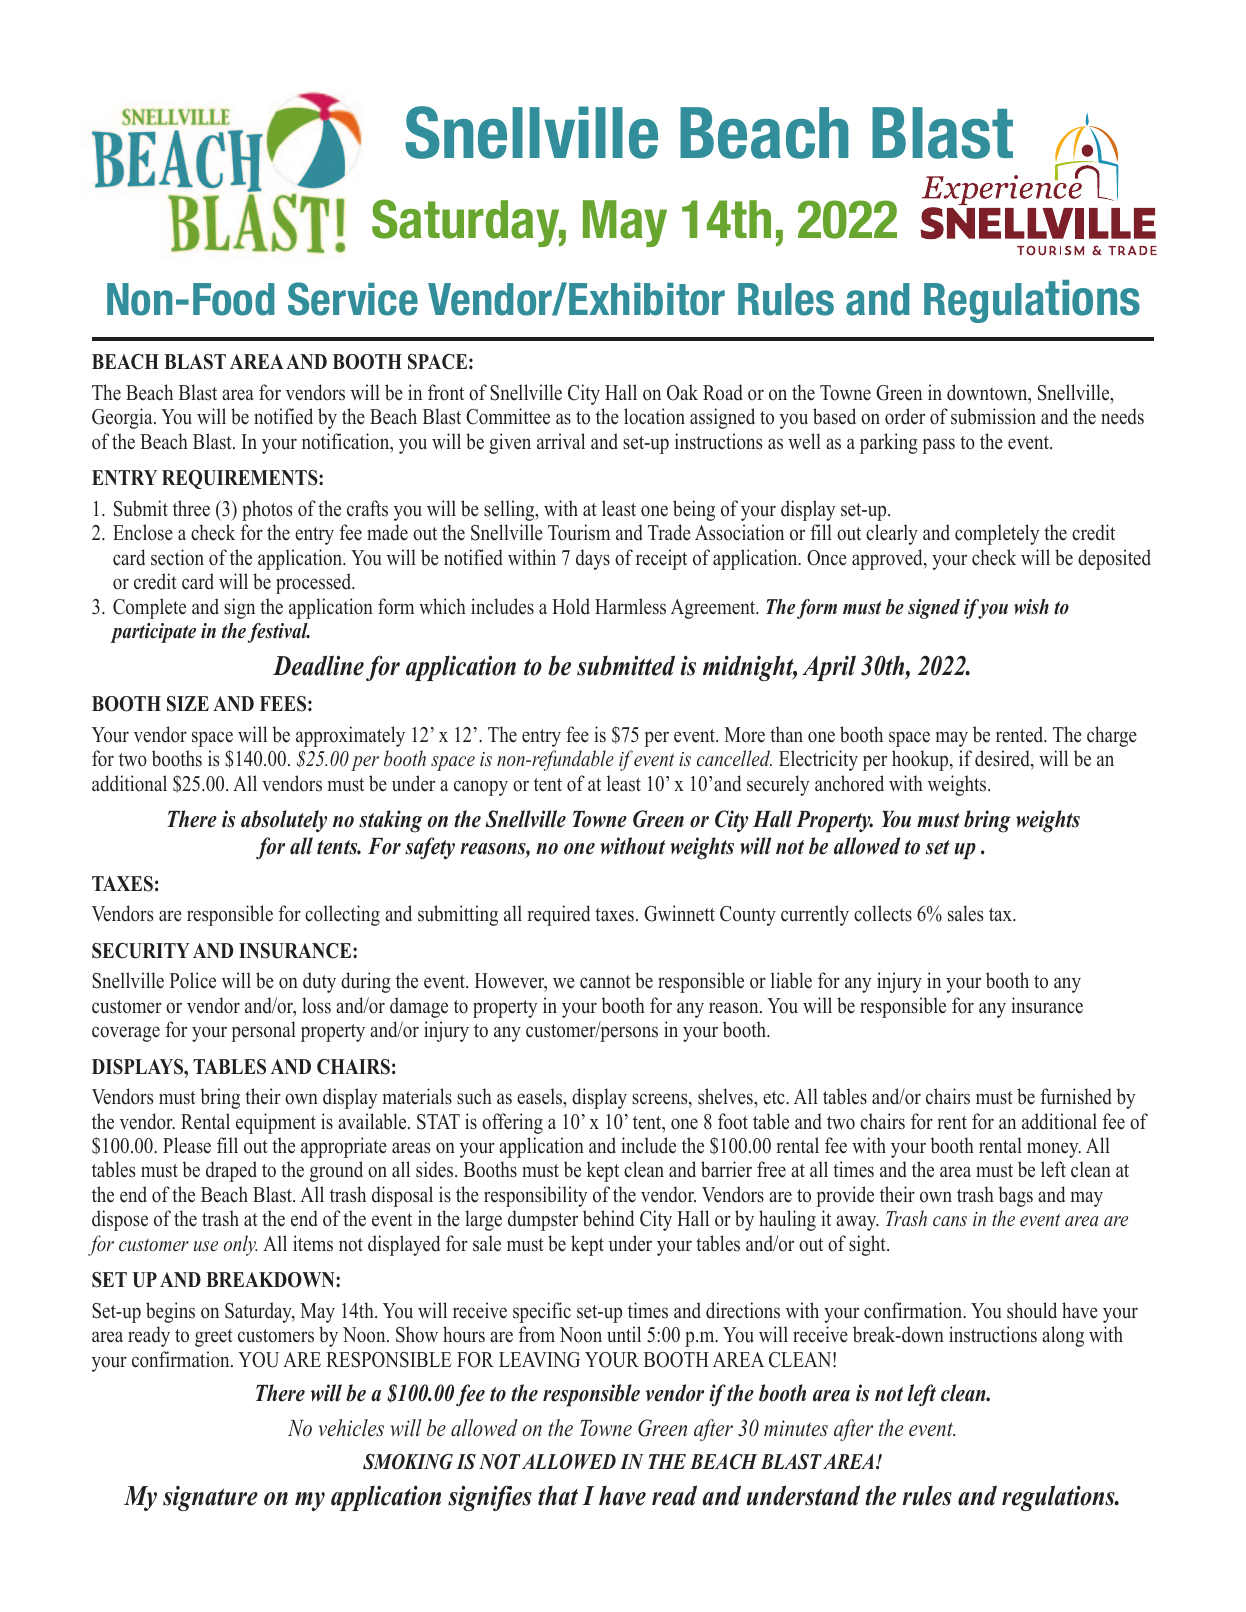 Image resolution: width=1246 pixels, height=1612 pixels. Describe the element at coordinates (351, 1428) in the document. I see `vehicles` at that location.
